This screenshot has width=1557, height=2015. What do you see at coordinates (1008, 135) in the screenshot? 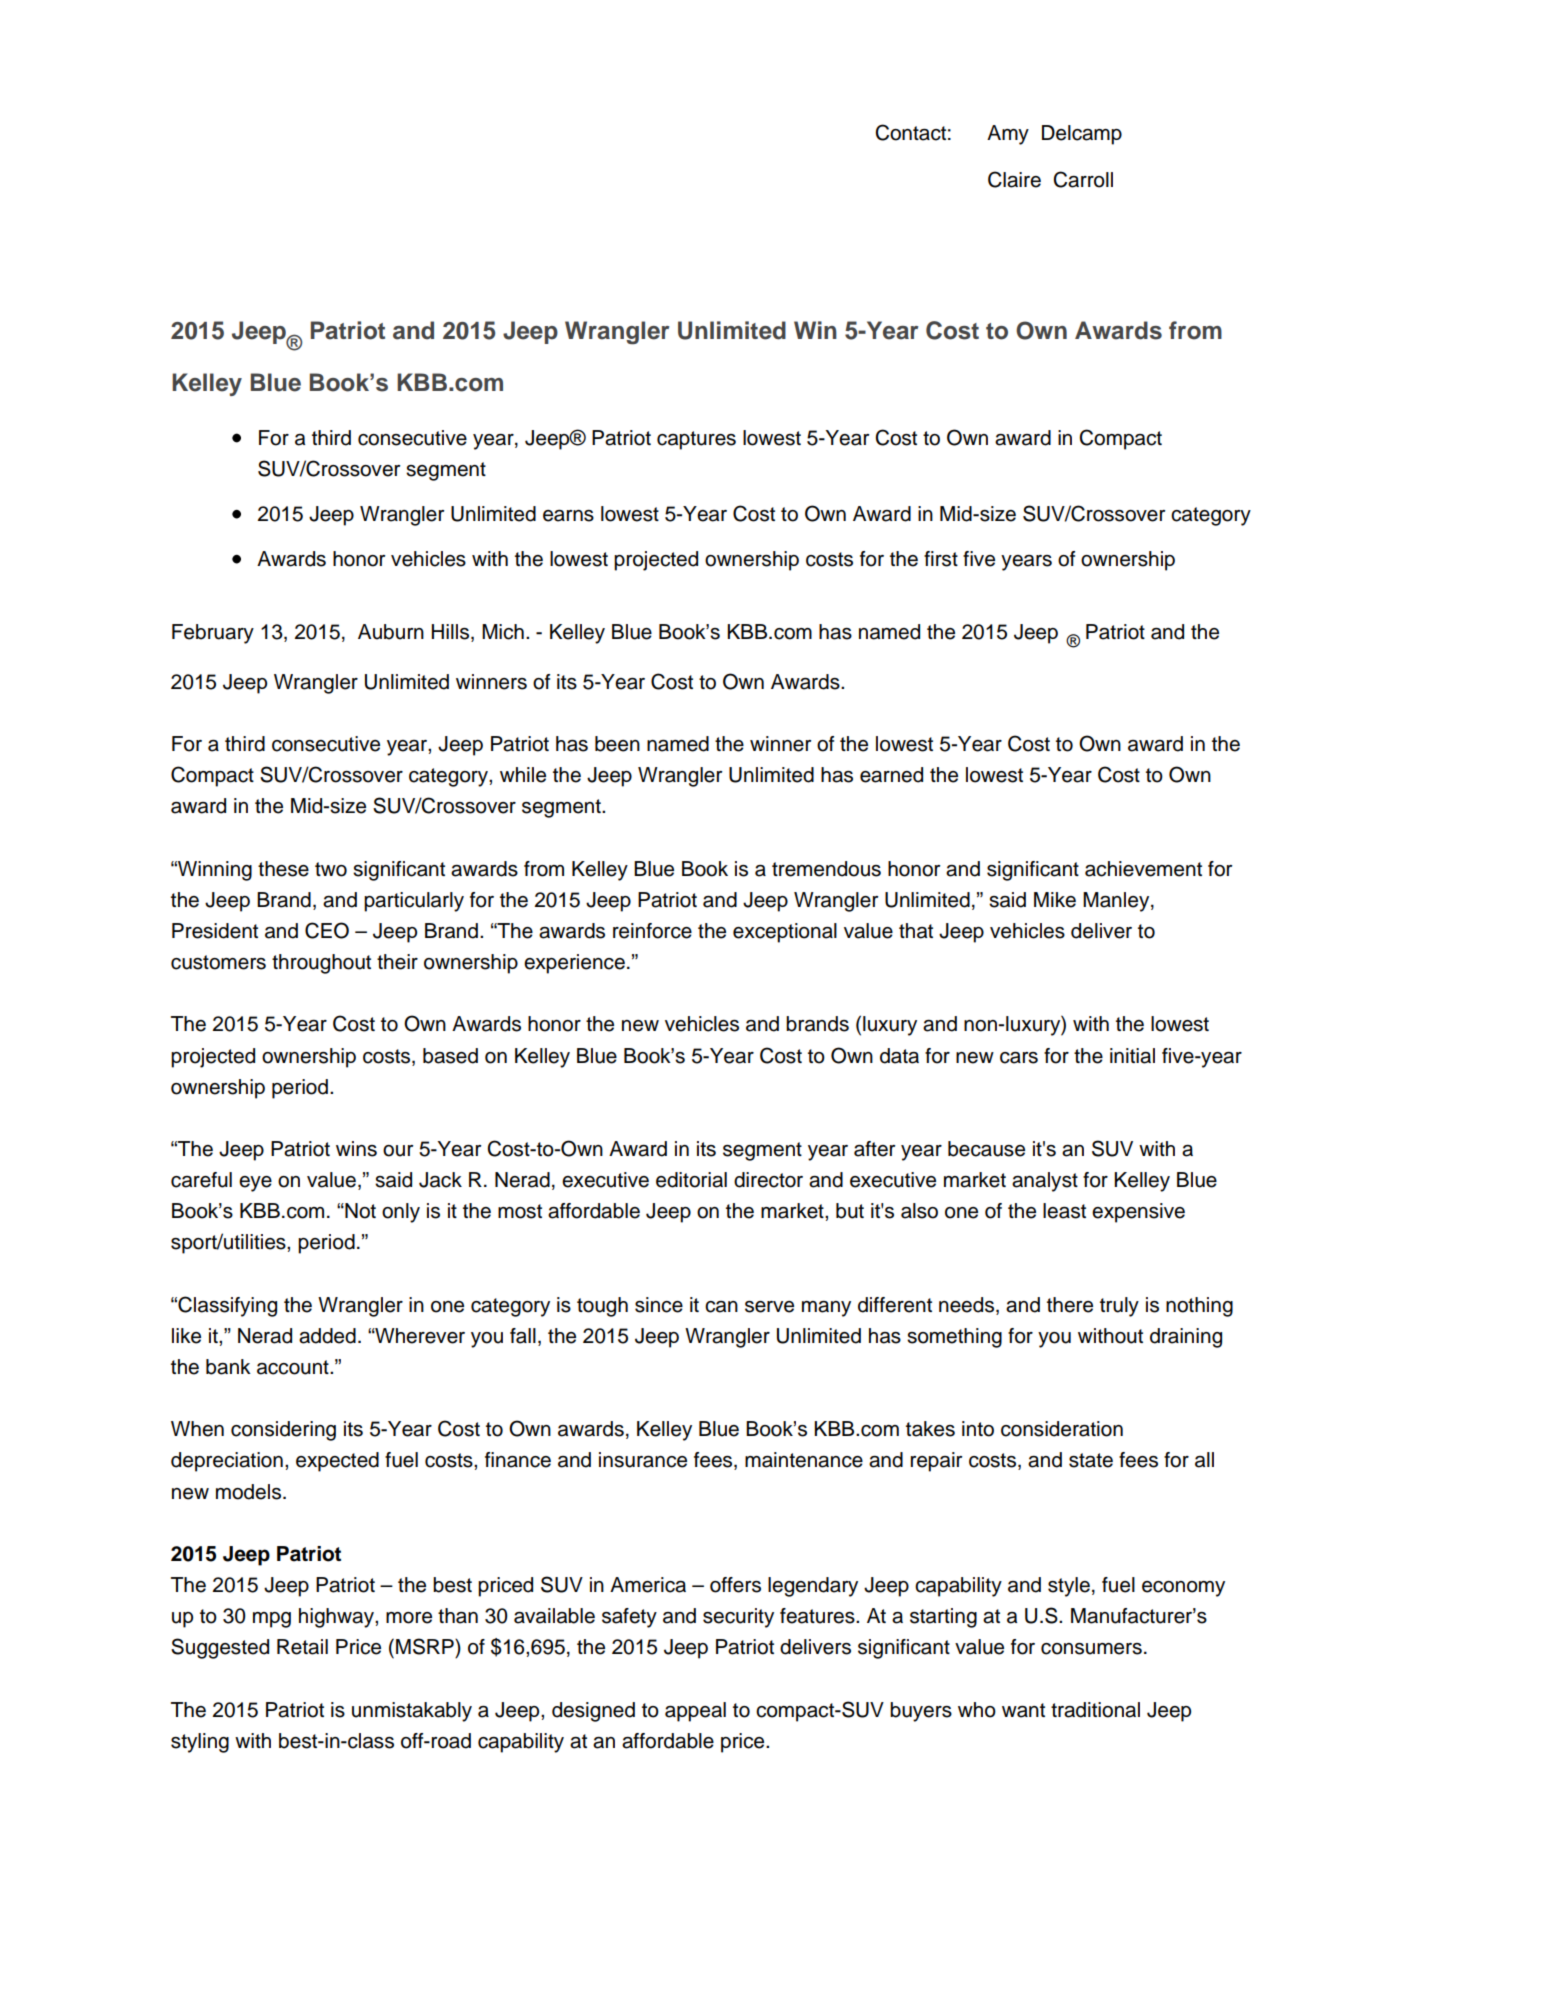
I see `Amy` at bounding box center [1008, 135].
